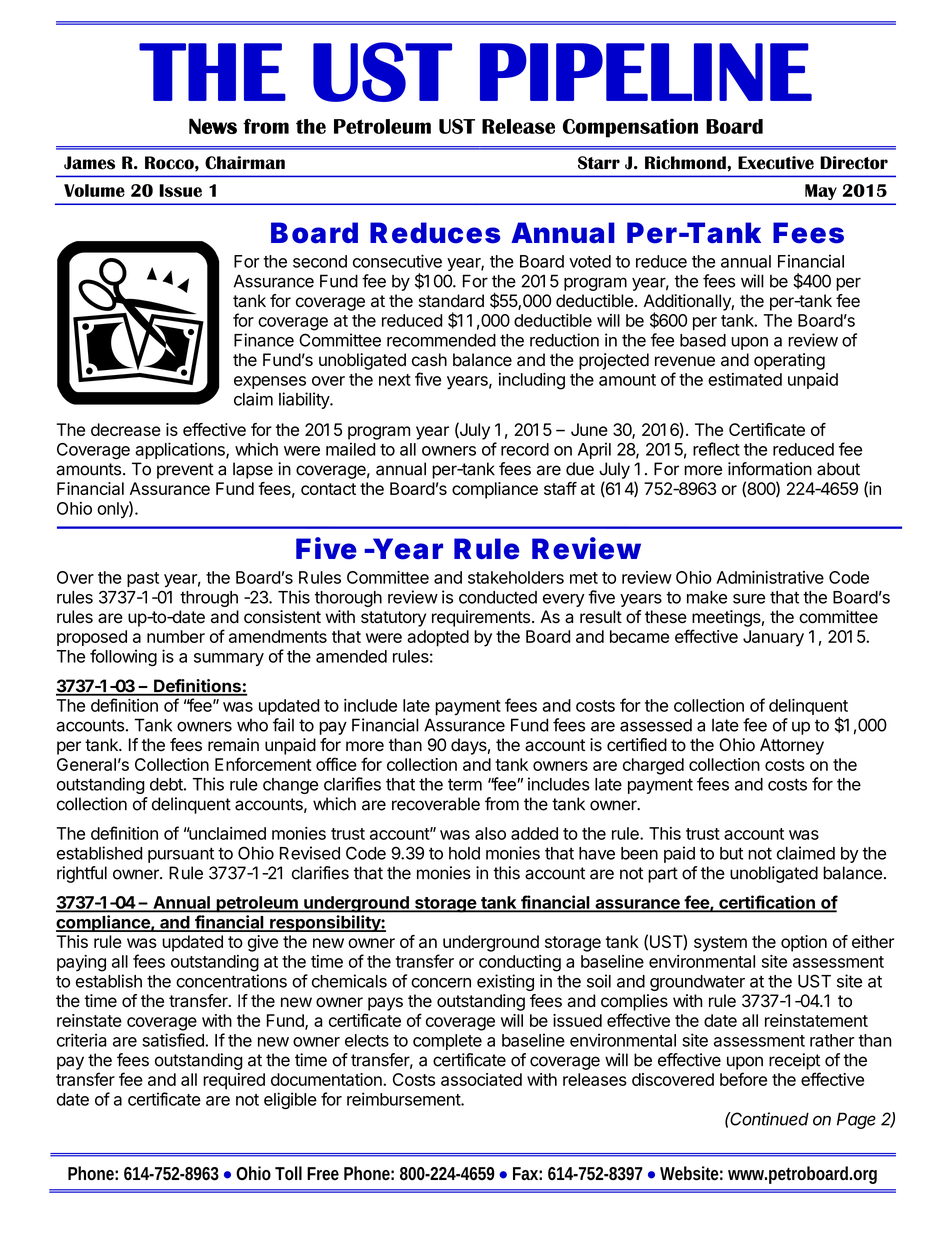 The height and width of the screenshot is (1233, 952). What do you see at coordinates (465, 784) in the screenshot?
I see `term` at bounding box center [465, 784].
